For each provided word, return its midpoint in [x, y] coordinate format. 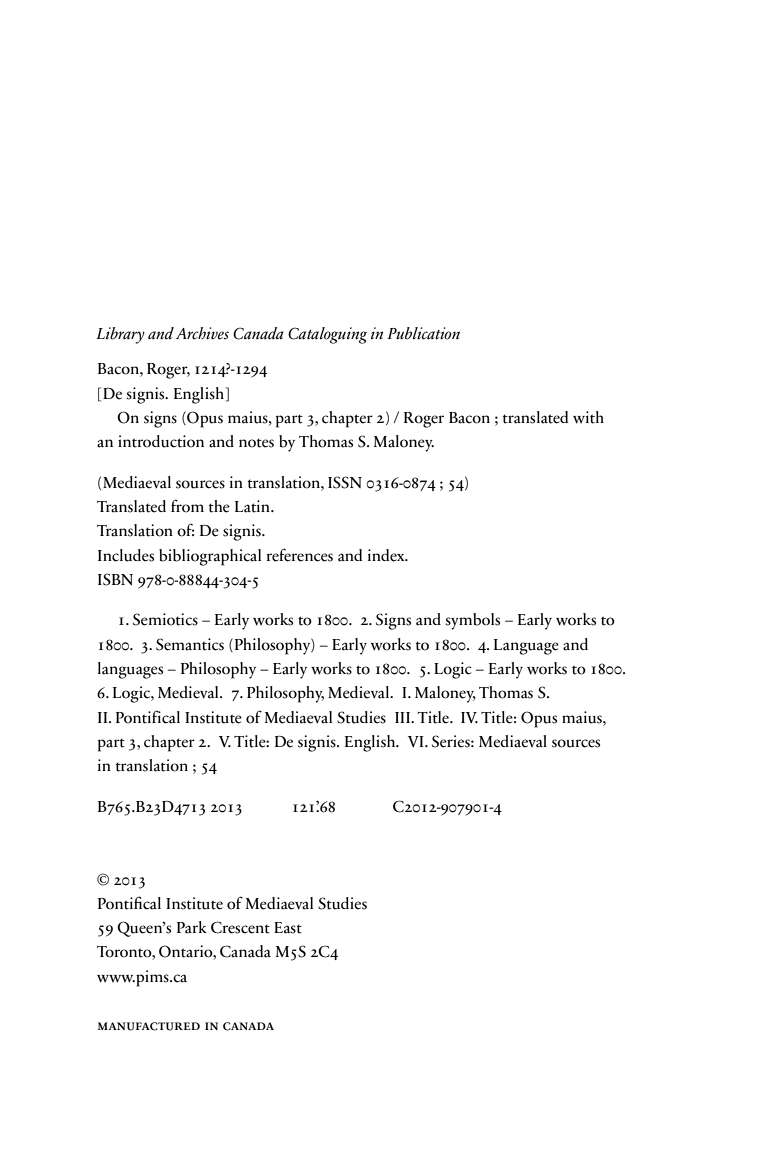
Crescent [240, 927]
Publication [423, 333]
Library [120, 335]
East [288, 928]
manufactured [149, 1026]
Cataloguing [327, 335]
